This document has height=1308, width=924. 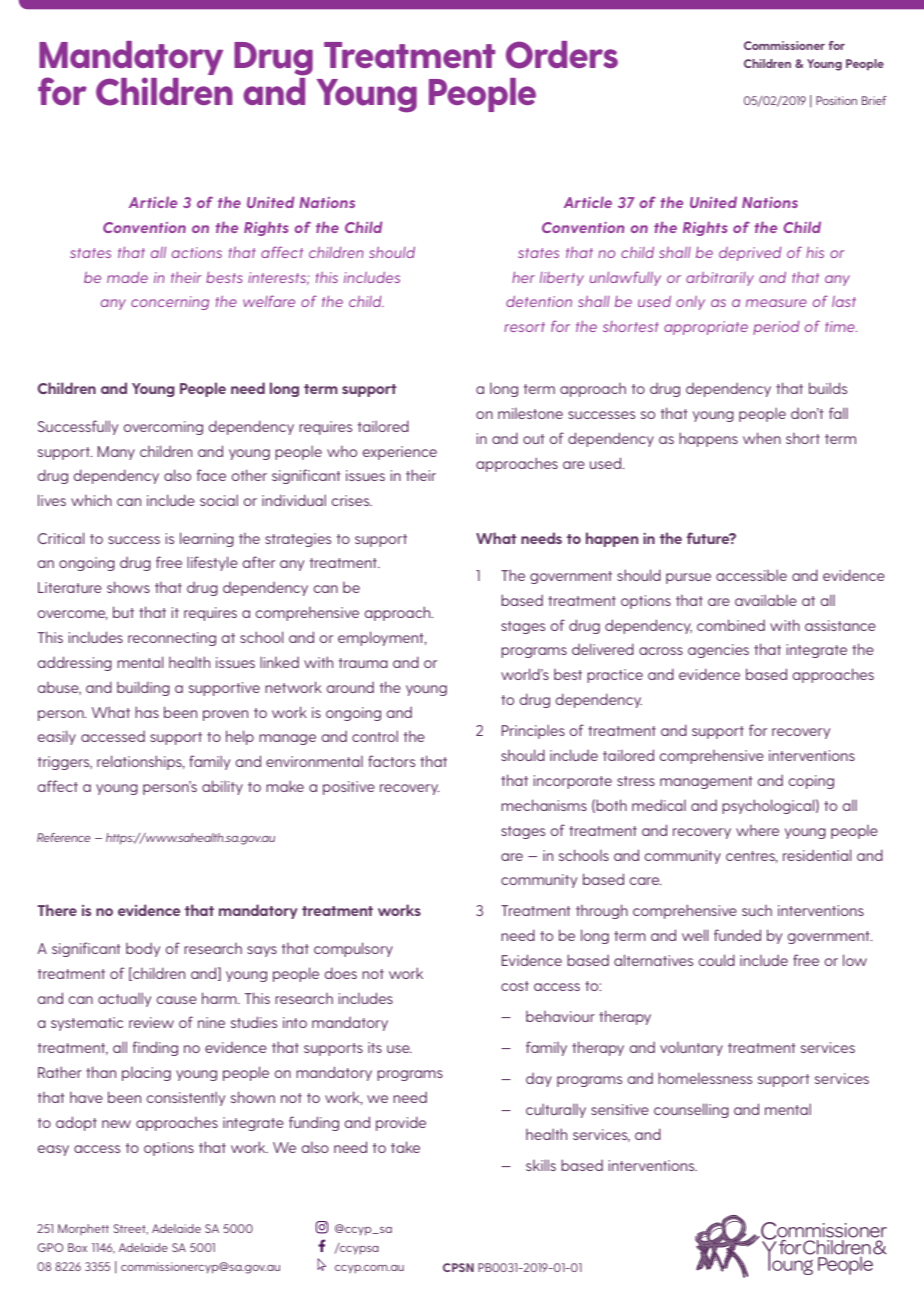 What do you see at coordinates (562, 55) in the document?
I see `Orders` at bounding box center [562, 55].
